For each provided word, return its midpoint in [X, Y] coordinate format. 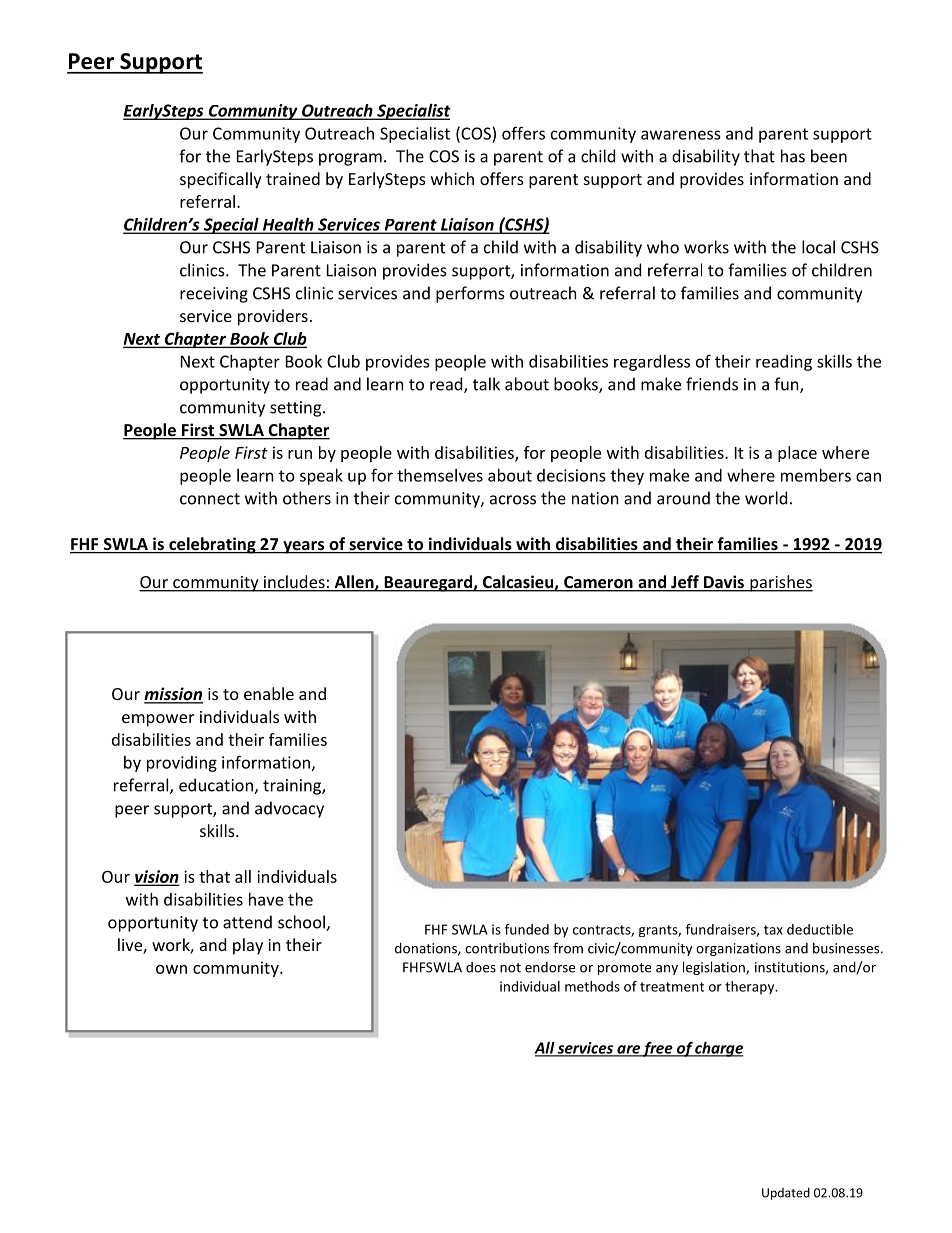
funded [527, 929]
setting [297, 409]
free [658, 1049]
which [452, 178]
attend [247, 922]
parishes [780, 583]
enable [269, 693]
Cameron [598, 583]
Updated [786, 1194]
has [793, 156]
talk [486, 384]
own [171, 969]
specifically [221, 180]
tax [773, 930]
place [797, 454]
